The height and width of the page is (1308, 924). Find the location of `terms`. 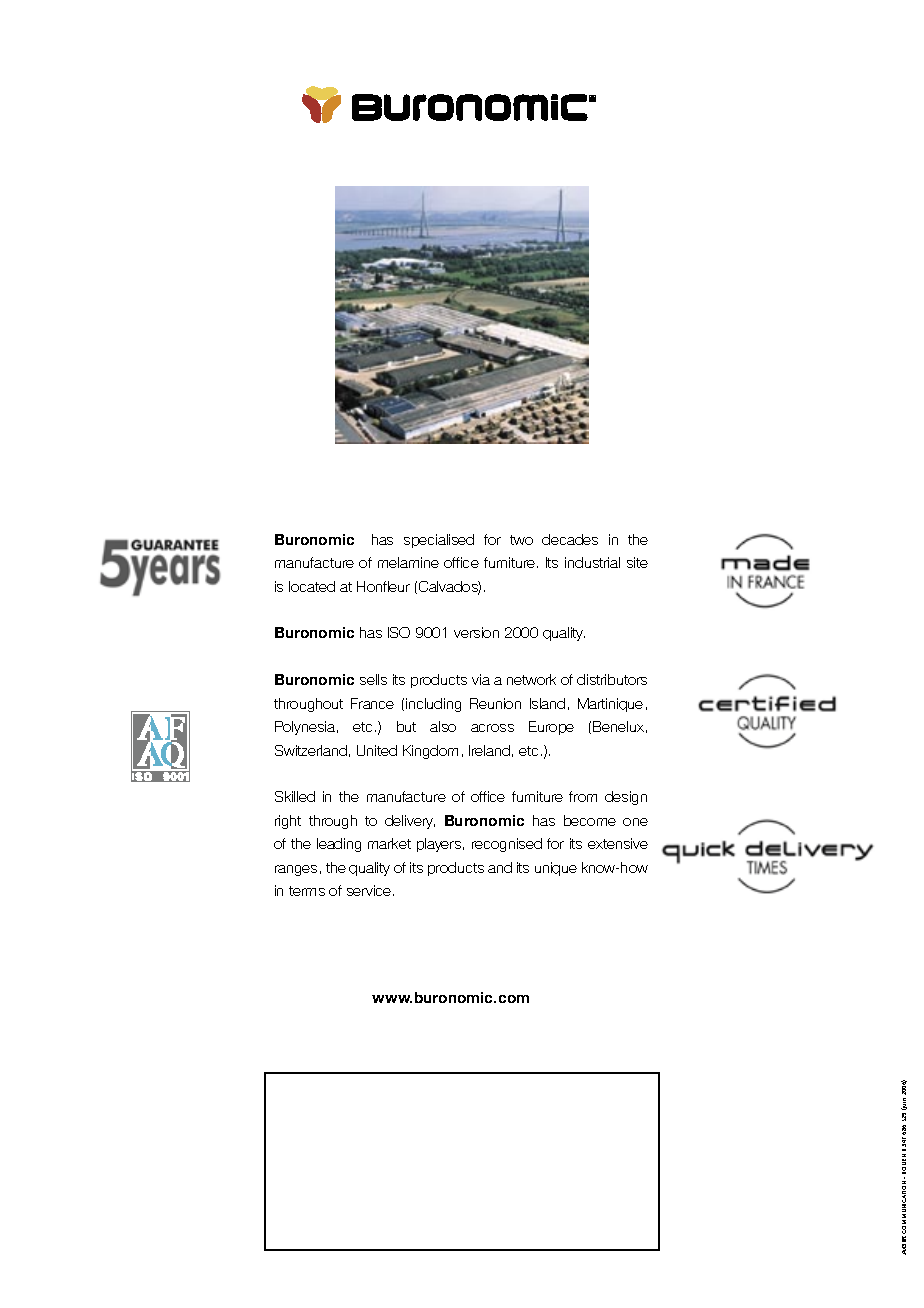

terms is located at coordinates (307, 891).
